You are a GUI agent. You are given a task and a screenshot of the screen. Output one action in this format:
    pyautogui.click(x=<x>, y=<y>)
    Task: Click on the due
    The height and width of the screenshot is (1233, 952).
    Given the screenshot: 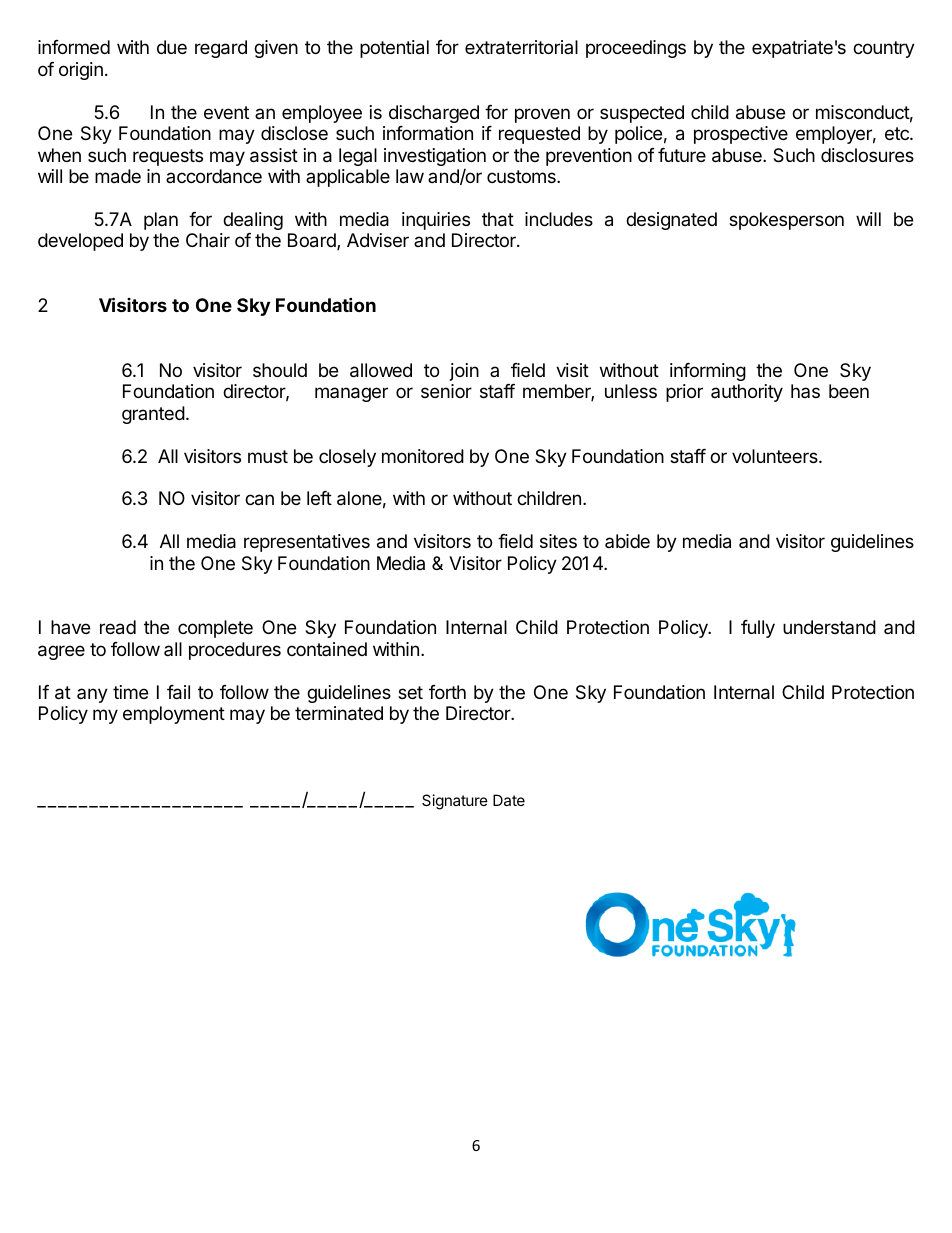 What is the action you would take?
    pyautogui.click(x=172, y=47)
